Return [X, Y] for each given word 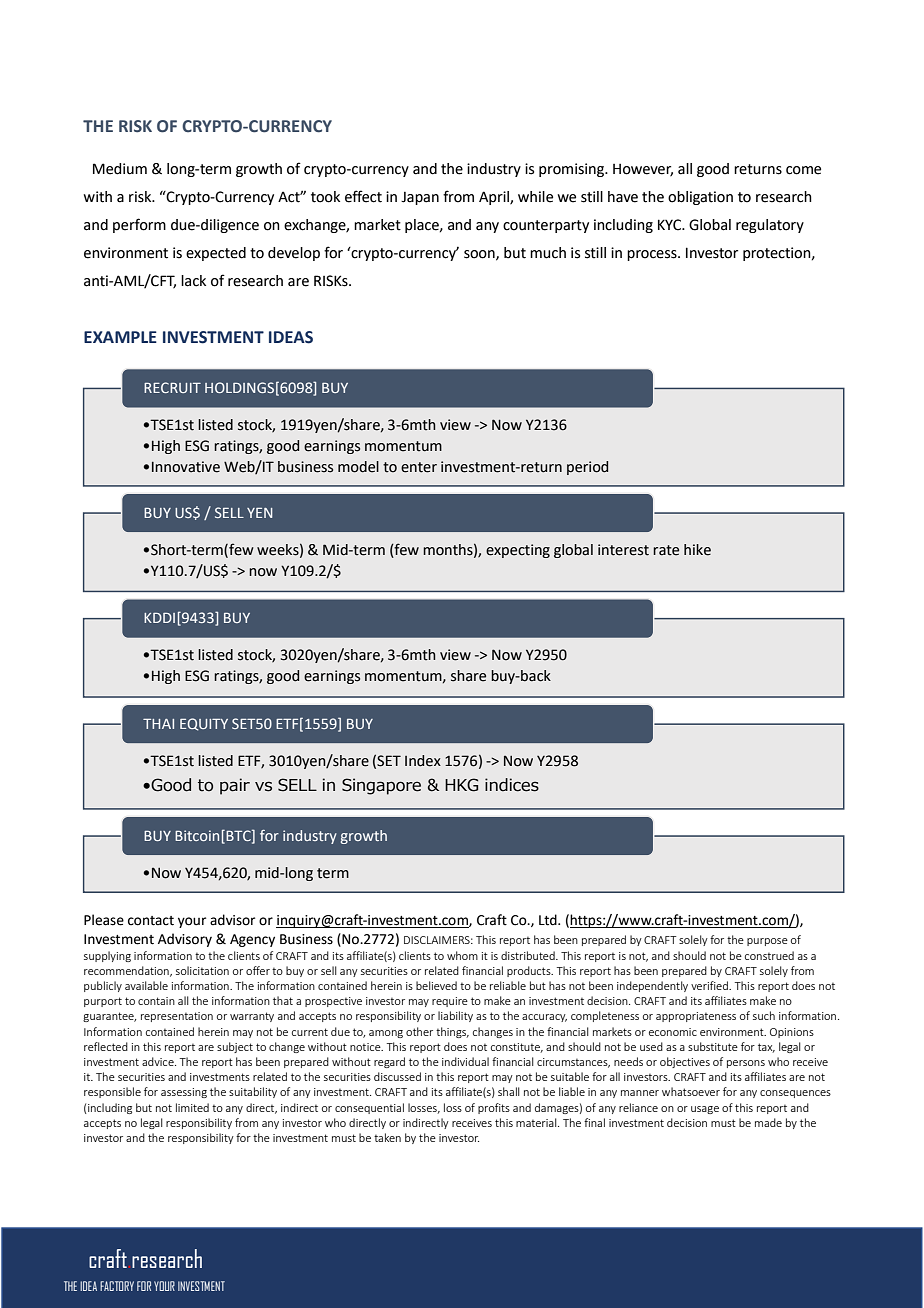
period [587, 468]
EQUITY [204, 724]
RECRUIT [172, 387]
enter [419, 467]
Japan [420, 198]
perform [139, 225]
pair [235, 786]
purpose [767, 942]
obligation [700, 198]
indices [512, 785]
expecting [518, 551]
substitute [713, 1046]
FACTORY [117, 1286]
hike [697, 550]
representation [177, 1017]
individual [465, 1061]
